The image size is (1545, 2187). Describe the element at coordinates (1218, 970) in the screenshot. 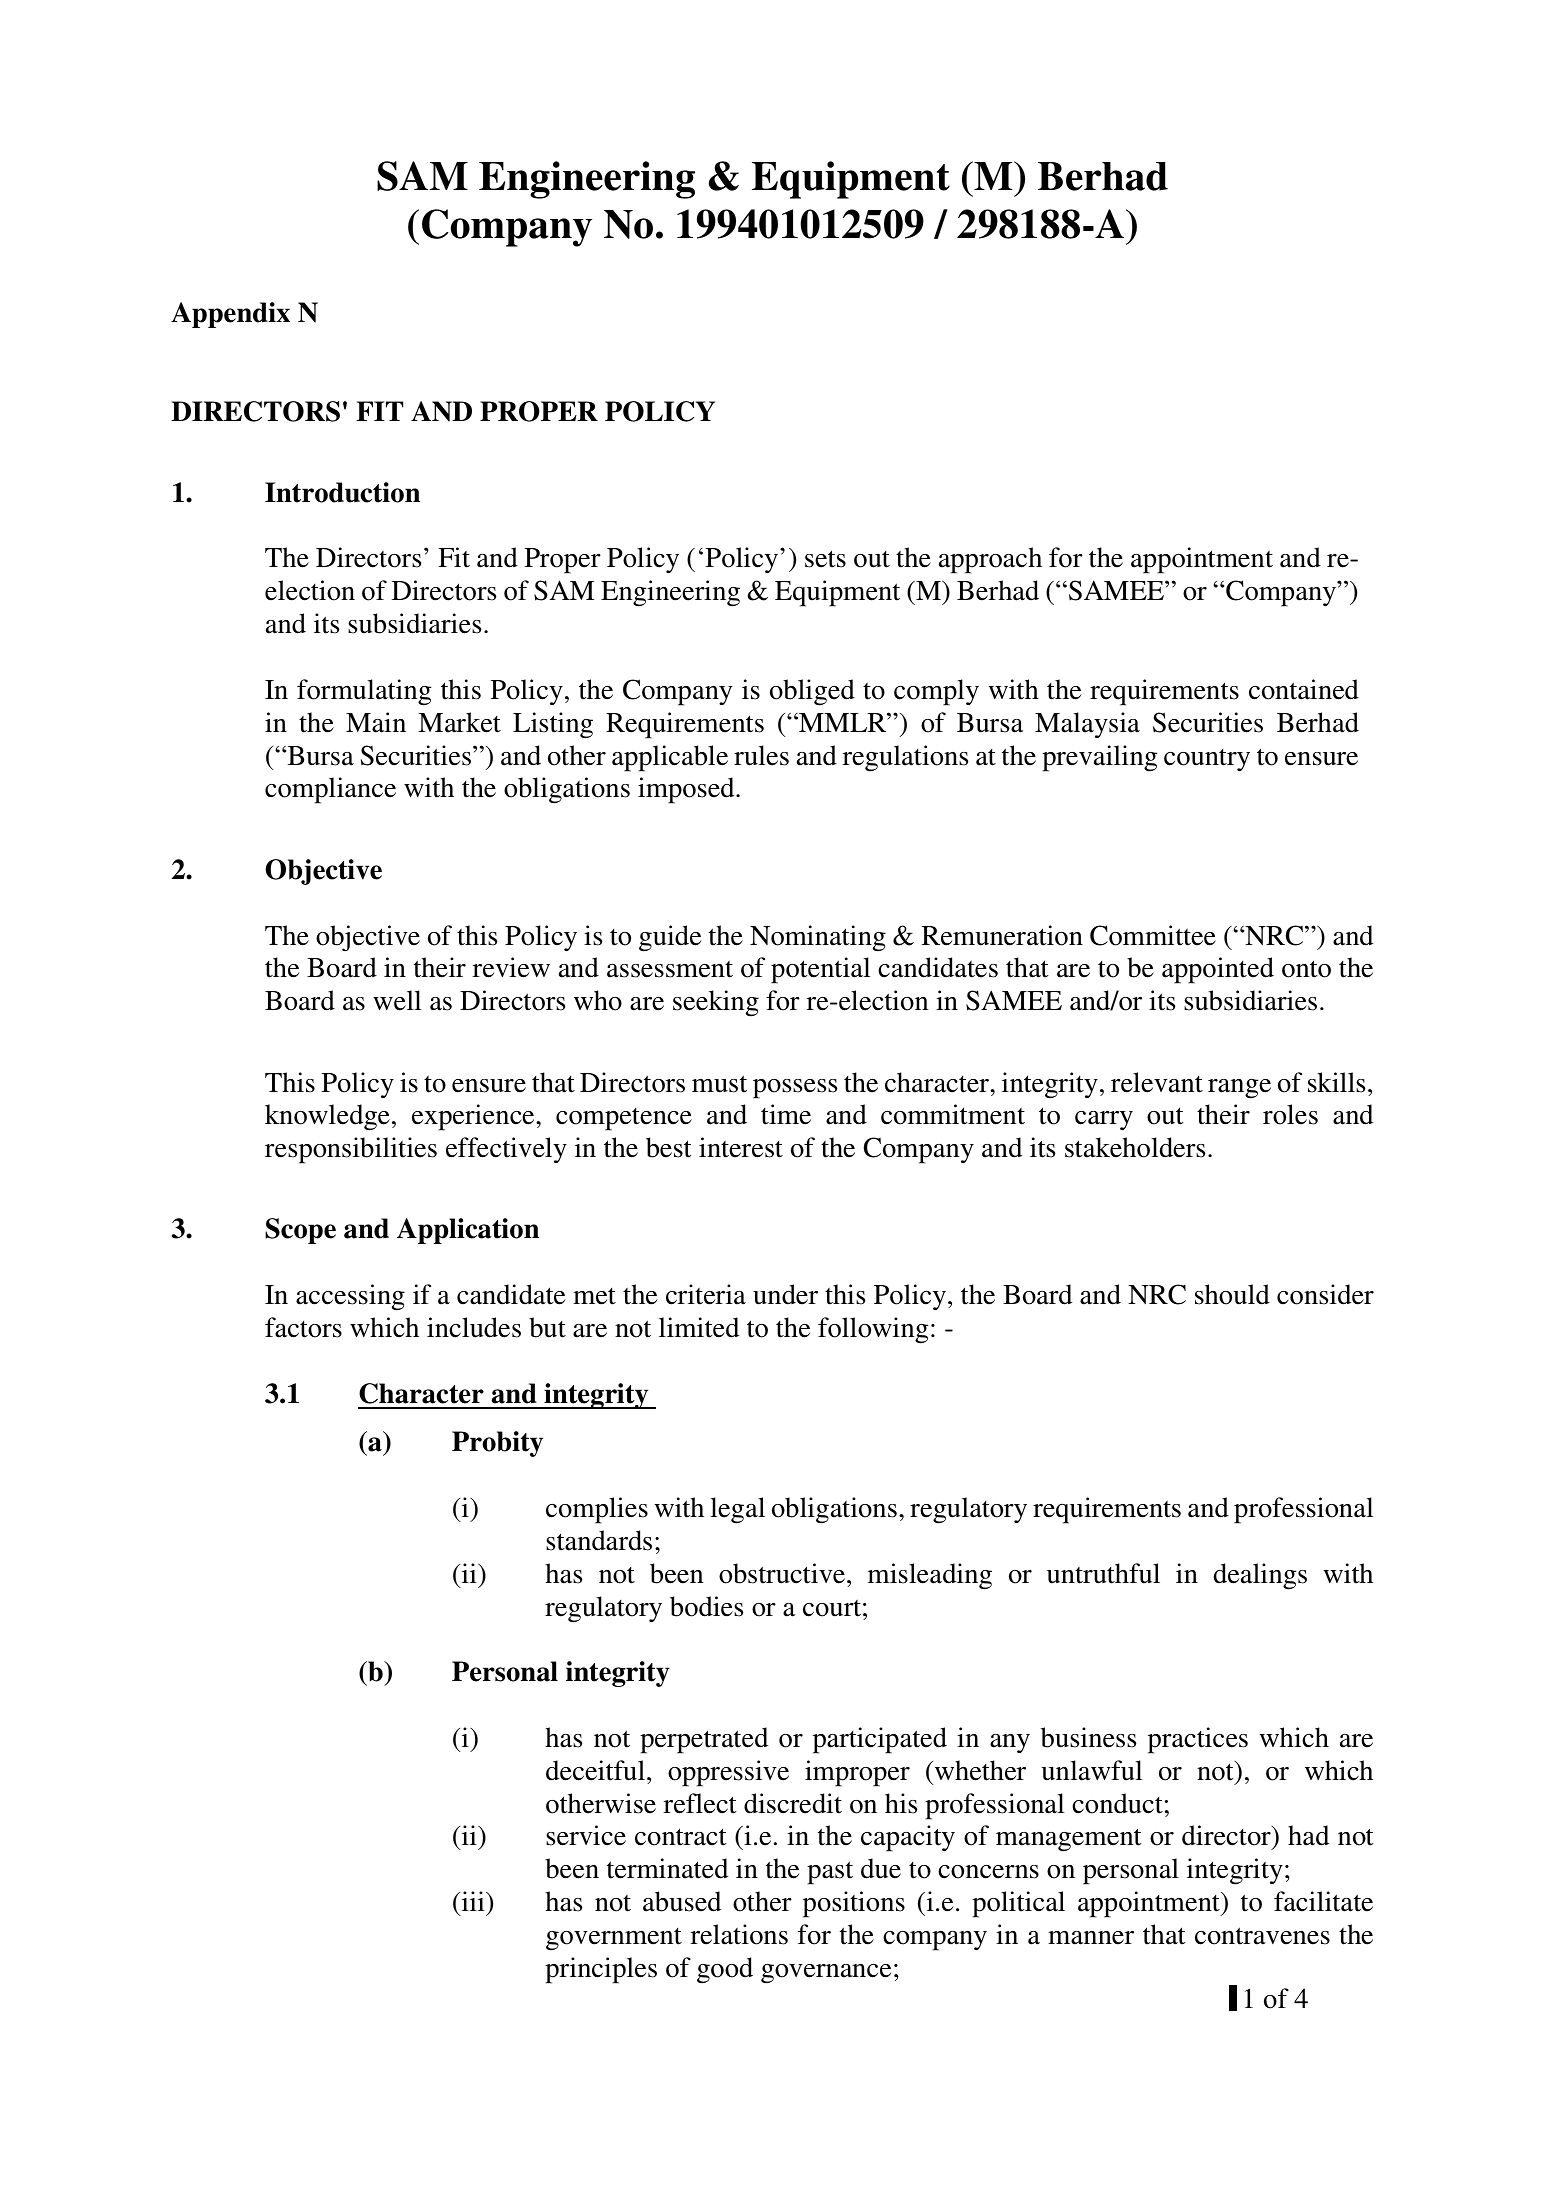

I see `appointed` at that location.
